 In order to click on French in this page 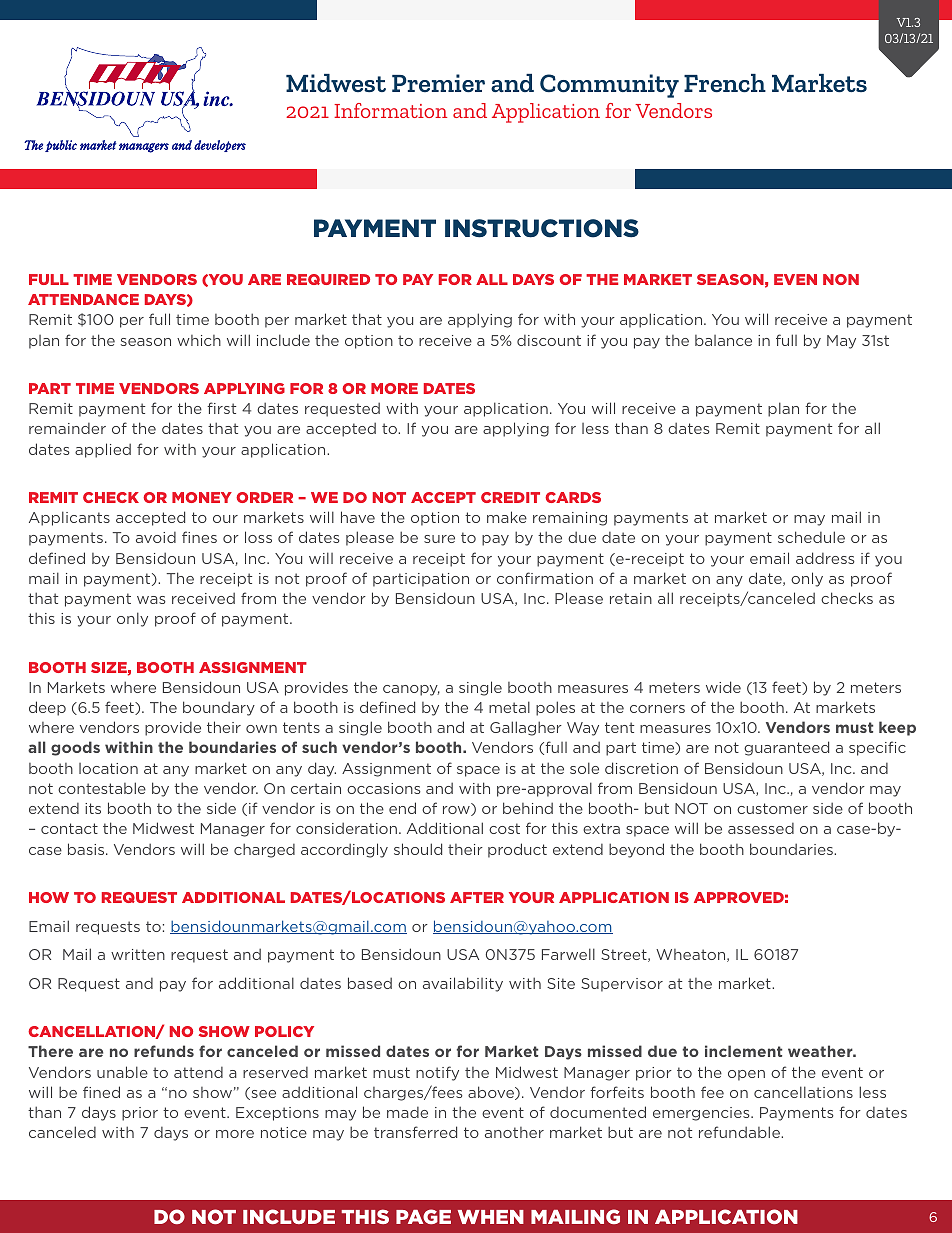, I will do `click(725, 83)`.
